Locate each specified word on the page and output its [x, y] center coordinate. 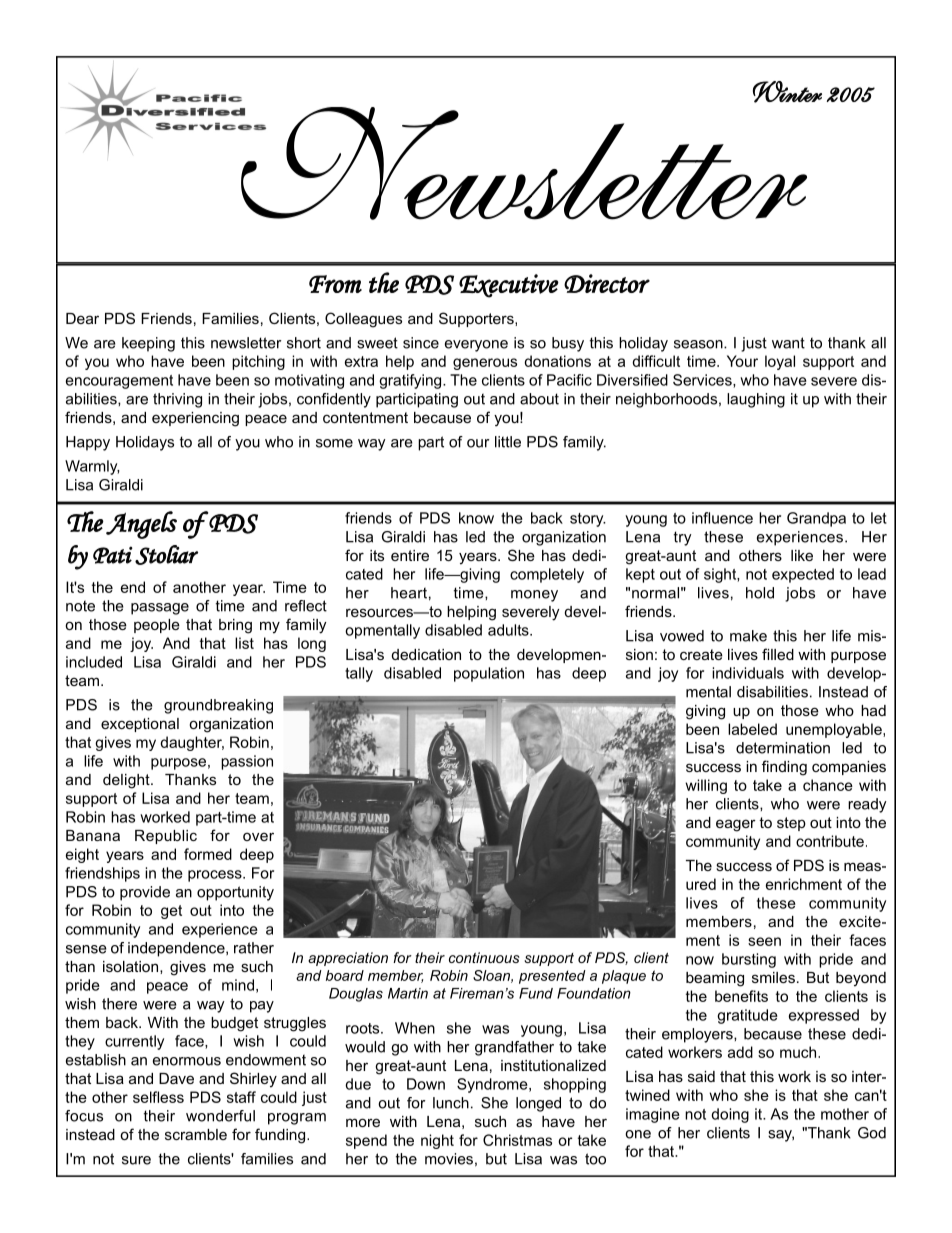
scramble [196, 1134]
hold [760, 593]
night [437, 1141]
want [788, 343]
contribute [830, 841]
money [534, 596]
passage [160, 609]
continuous [484, 957]
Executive [509, 286]
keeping [148, 344]
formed [208, 854]
